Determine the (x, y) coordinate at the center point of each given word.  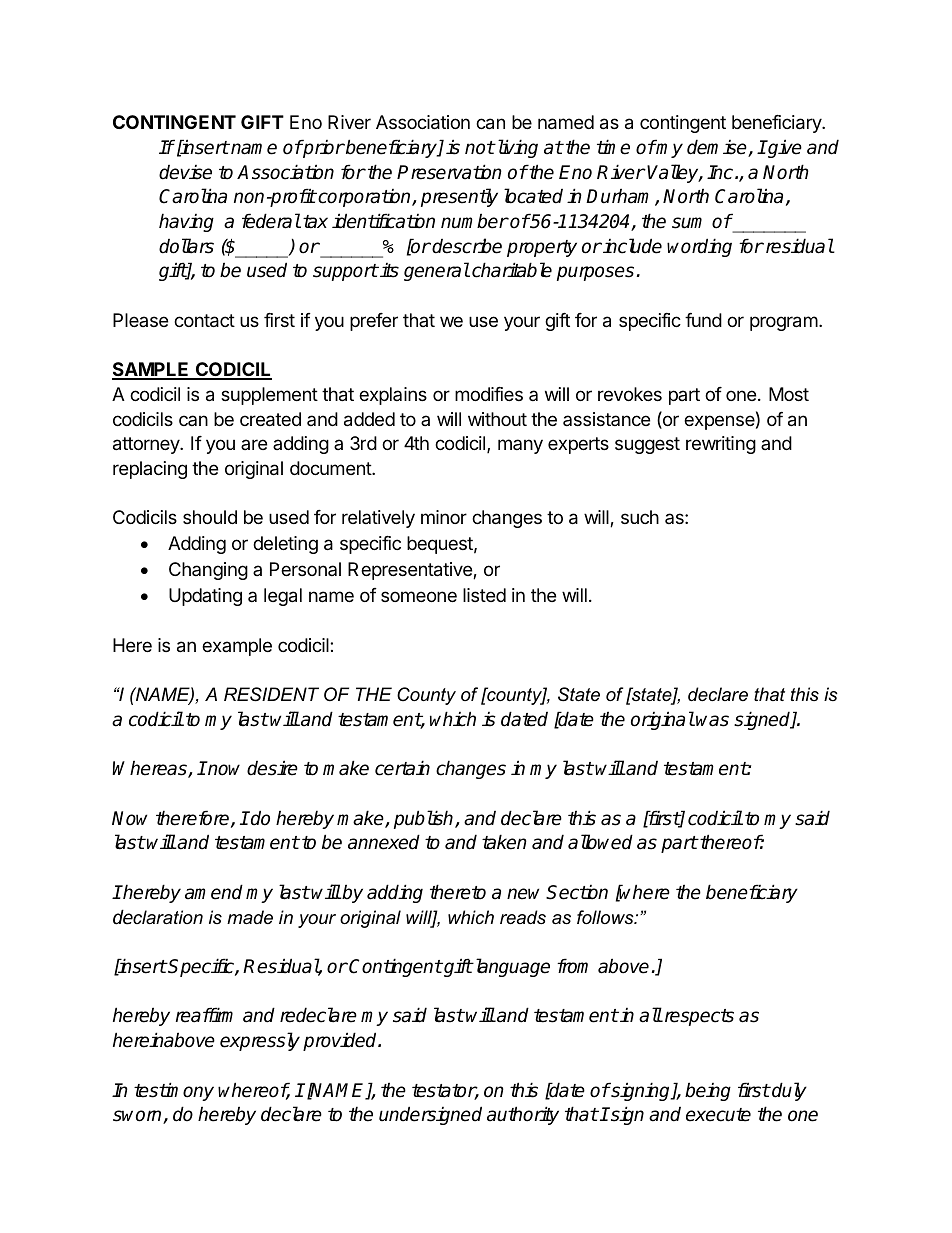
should (210, 517)
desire (272, 768)
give (784, 148)
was (712, 721)
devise (185, 172)
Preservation (449, 172)
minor (444, 517)
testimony (174, 1091)
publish (425, 819)
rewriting (721, 445)
